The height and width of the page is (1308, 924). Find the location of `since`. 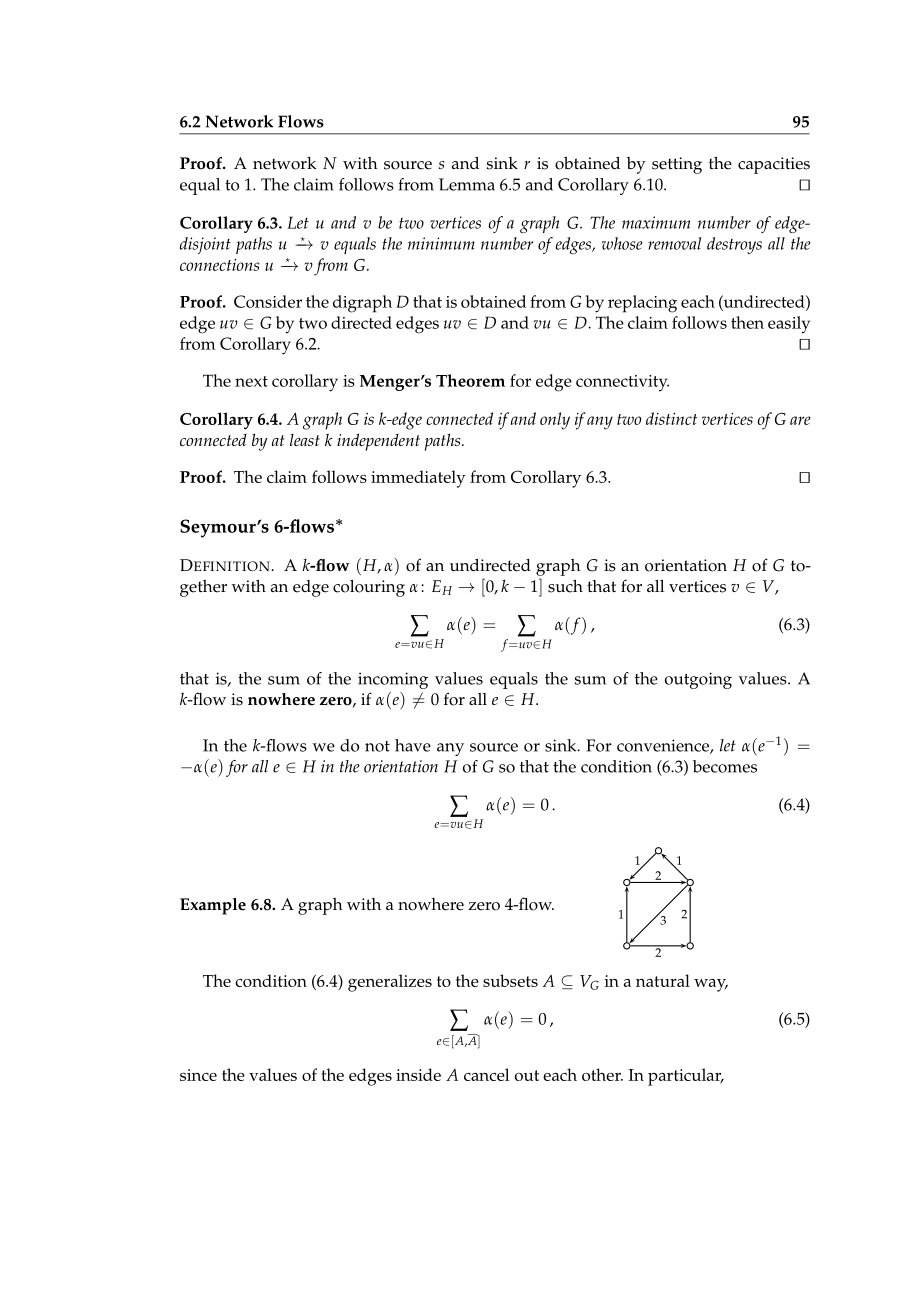

since is located at coordinates (198, 1075).
